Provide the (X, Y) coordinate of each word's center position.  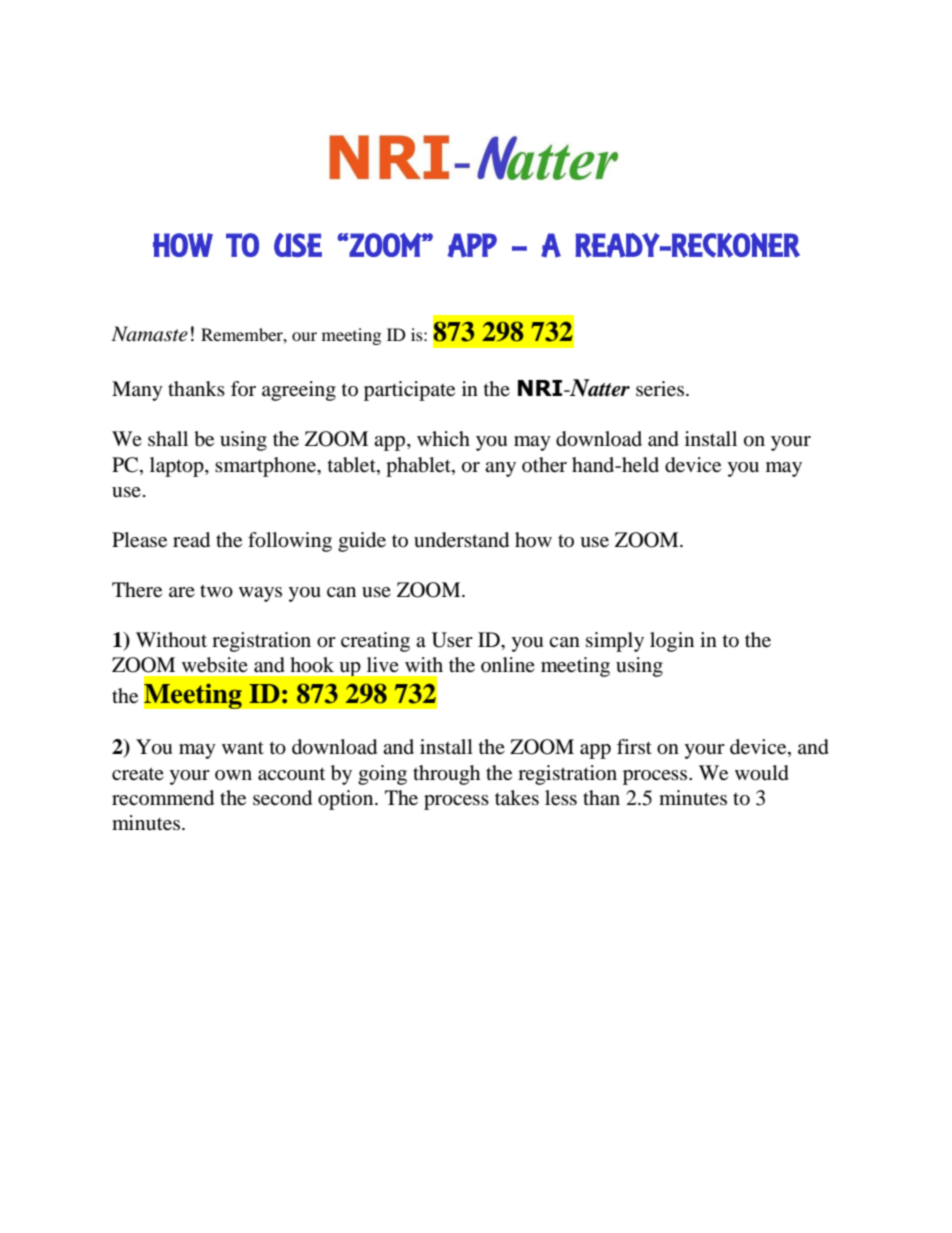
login (672, 642)
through (446, 775)
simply (615, 642)
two (216, 591)
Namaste (149, 334)
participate (409, 391)
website (215, 665)
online (508, 664)
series (660, 389)
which (443, 438)
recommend (163, 798)
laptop (178, 467)
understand (461, 540)
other (544, 465)
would (762, 773)
